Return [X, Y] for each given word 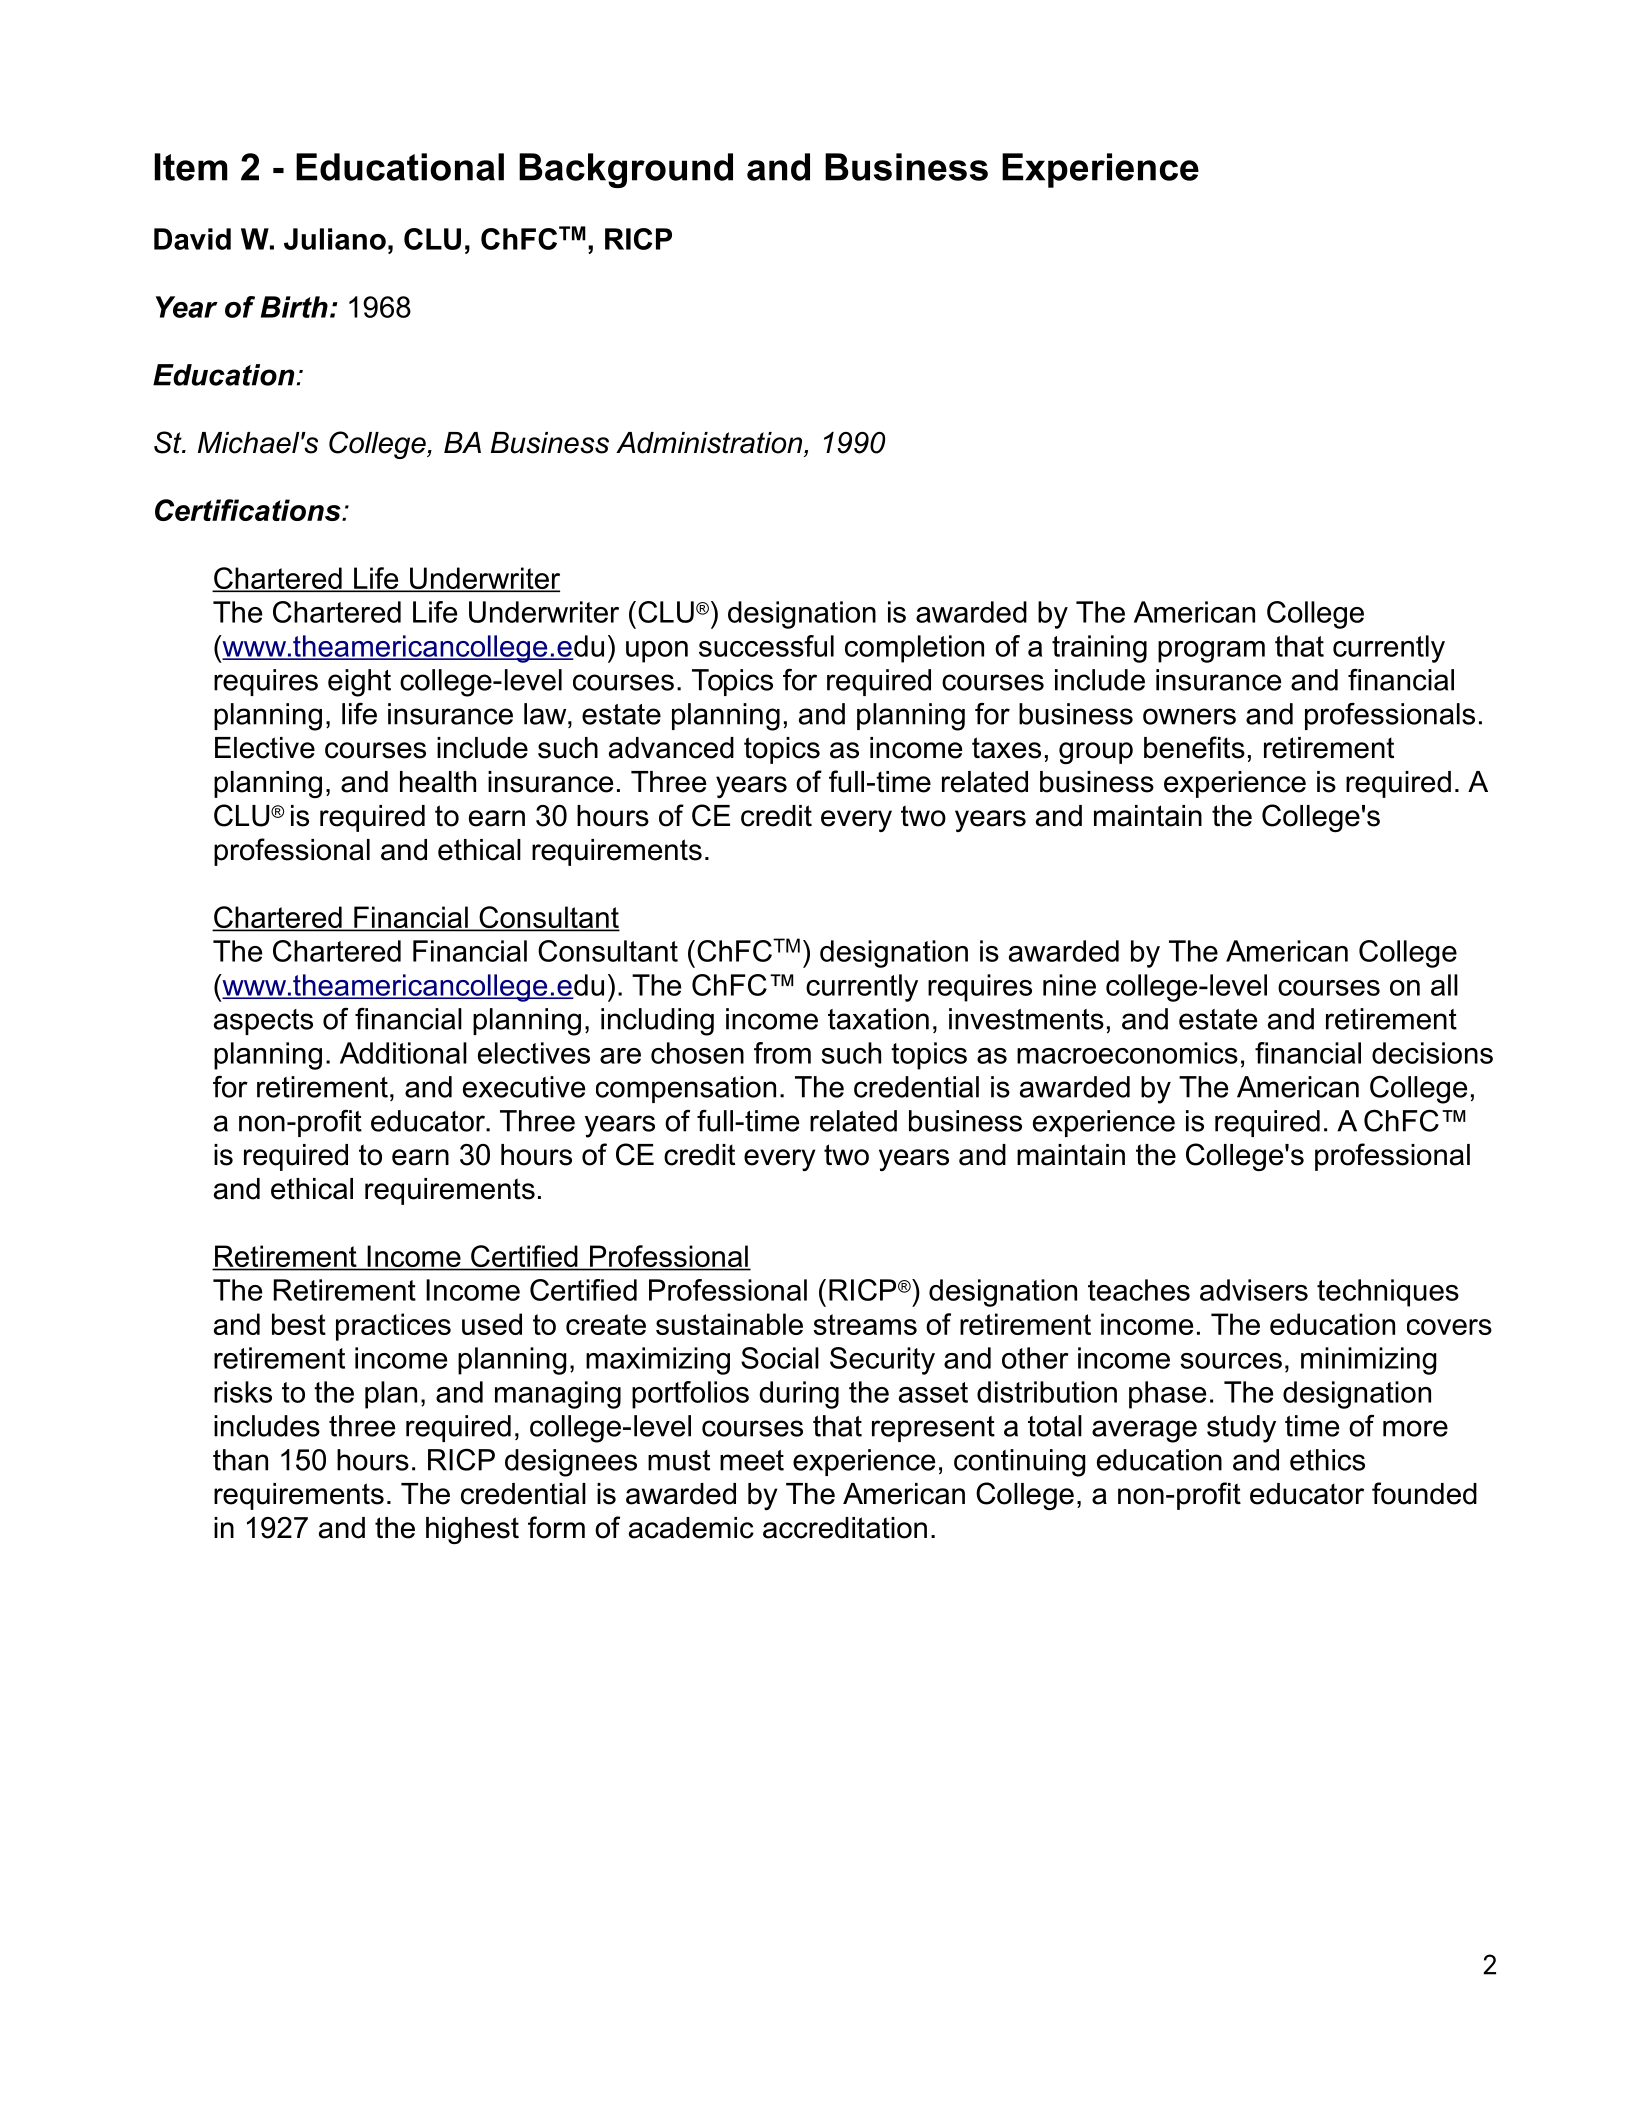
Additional [403, 1053]
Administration [710, 443]
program [1211, 652]
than [240, 1460]
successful [766, 646]
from [782, 1053]
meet [752, 1460]
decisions [1432, 1053]
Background [626, 170]
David [192, 239]
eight [359, 683]
